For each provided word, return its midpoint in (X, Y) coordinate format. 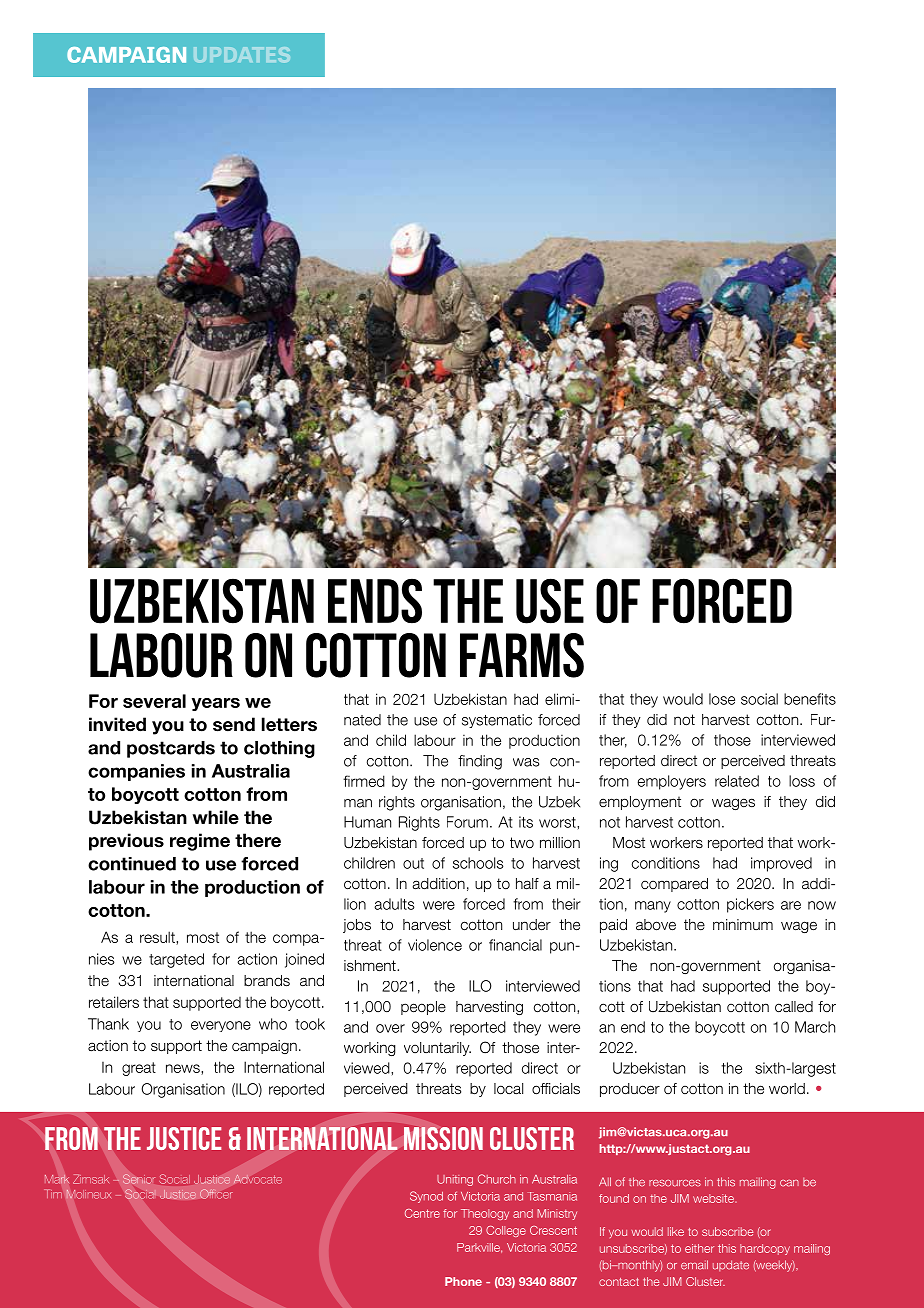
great (139, 1069)
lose (722, 699)
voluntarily (437, 1049)
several (154, 701)
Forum (467, 822)
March (815, 1027)
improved (781, 864)
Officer (216, 1194)
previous (126, 842)
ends (375, 601)
